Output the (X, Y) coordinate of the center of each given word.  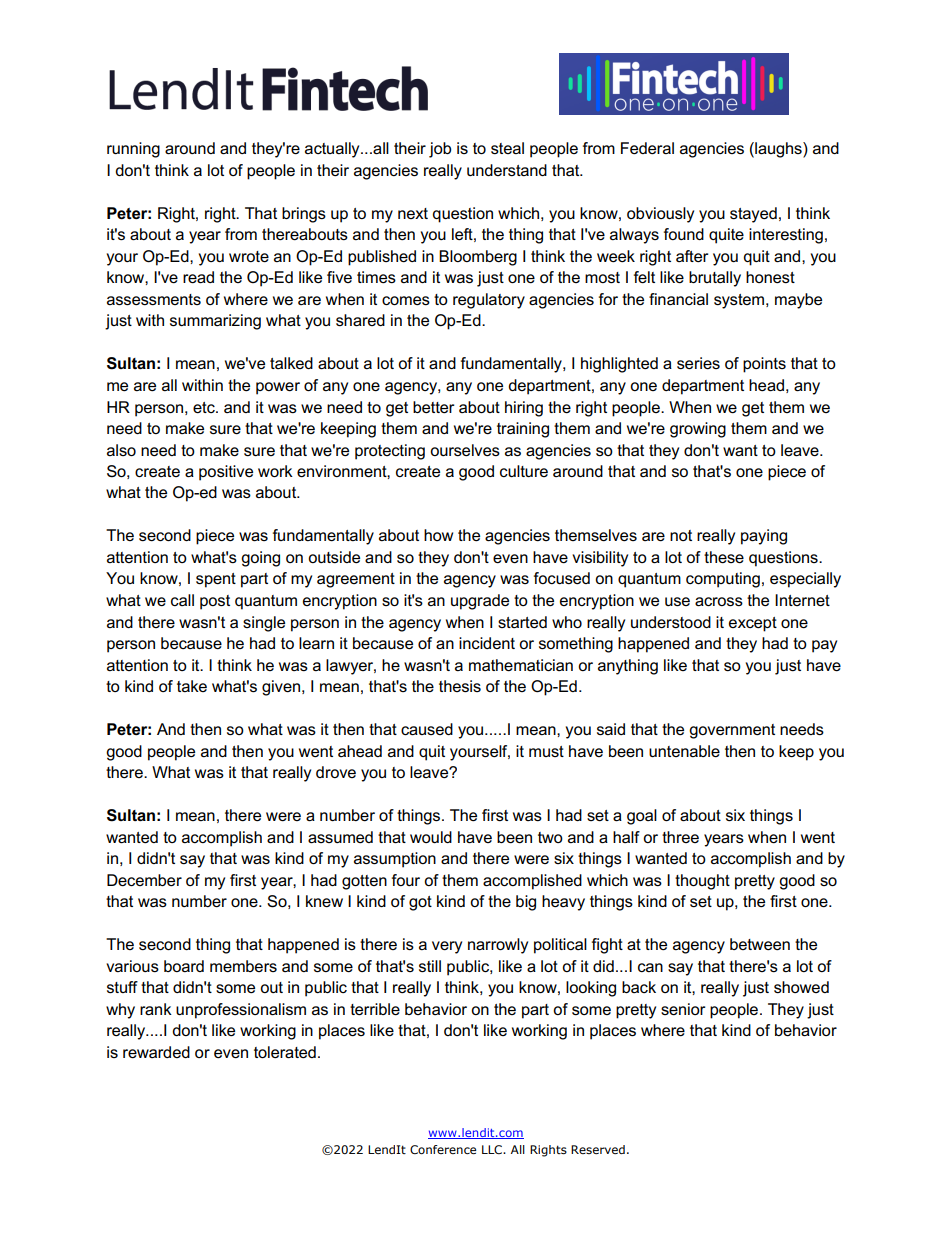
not (681, 535)
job (440, 150)
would (431, 837)
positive (226, 473)
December (144, 880)
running (133, 150)
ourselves (465, 450)
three (680, 837)
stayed (753, 215)
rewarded (156, 1052)
